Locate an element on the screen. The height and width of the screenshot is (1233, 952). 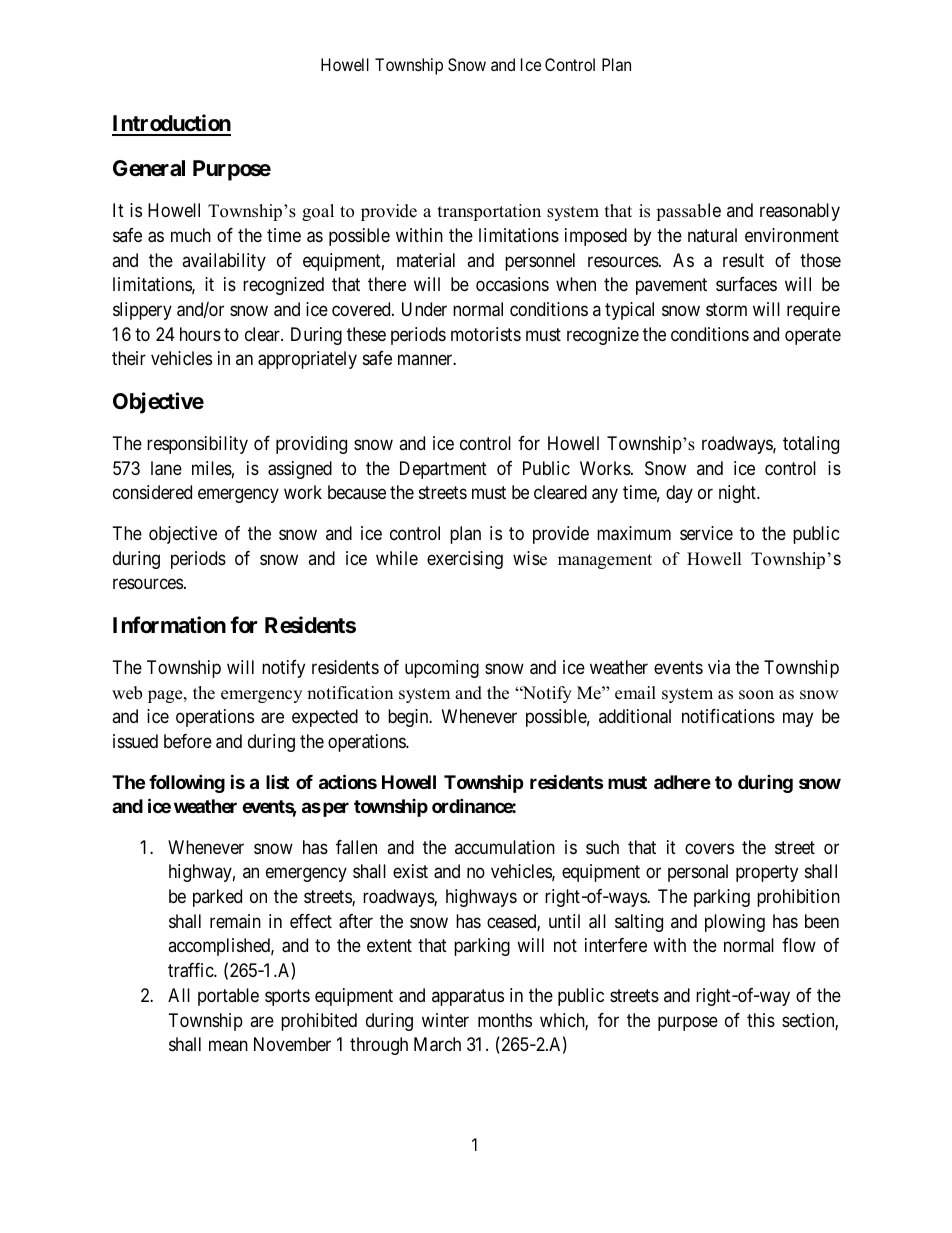
portable is located at coordinates (228, 997).
